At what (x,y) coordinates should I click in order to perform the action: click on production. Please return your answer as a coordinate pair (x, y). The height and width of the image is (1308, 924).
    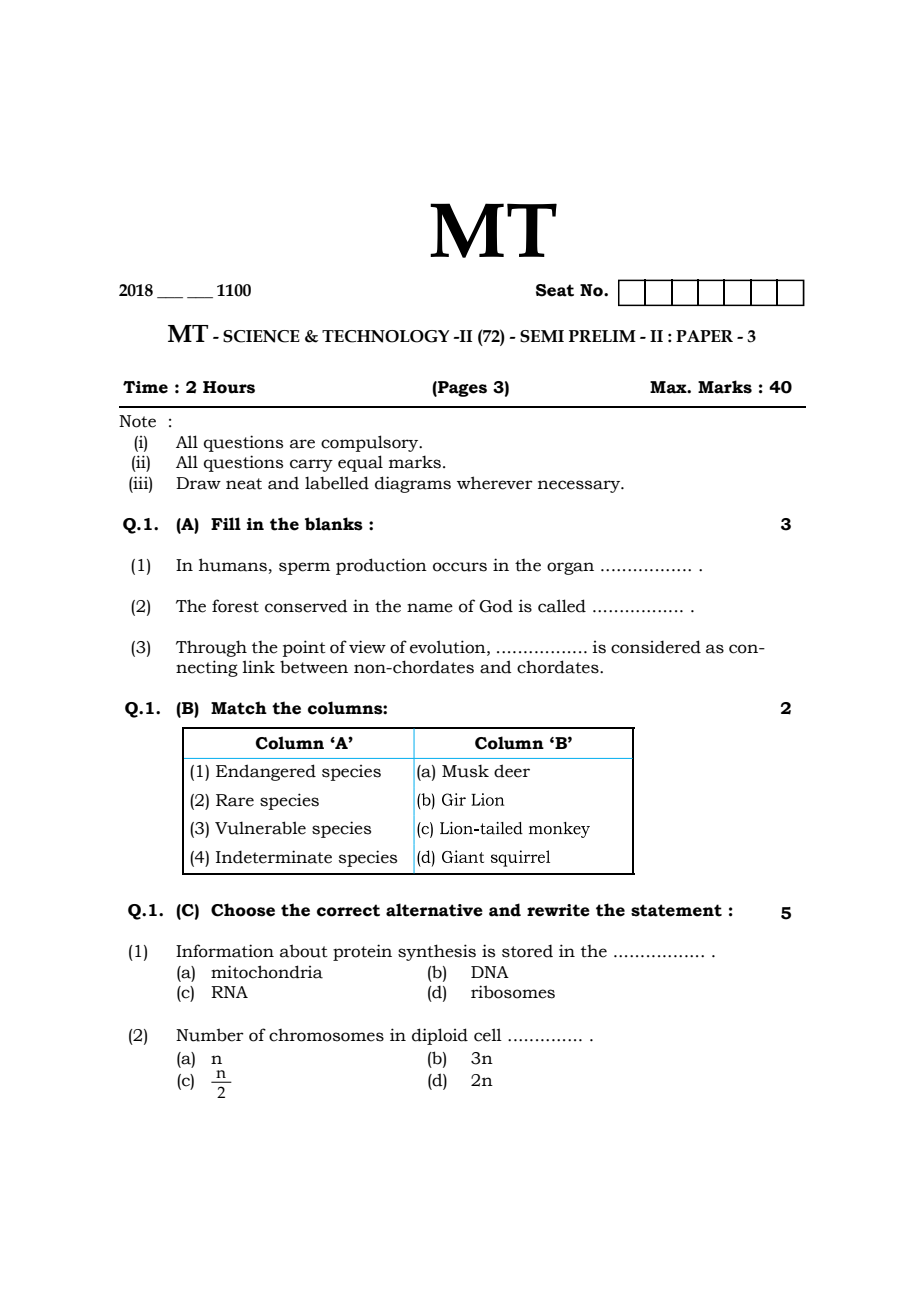
    Looking at the image, I should click on (381, 566).
